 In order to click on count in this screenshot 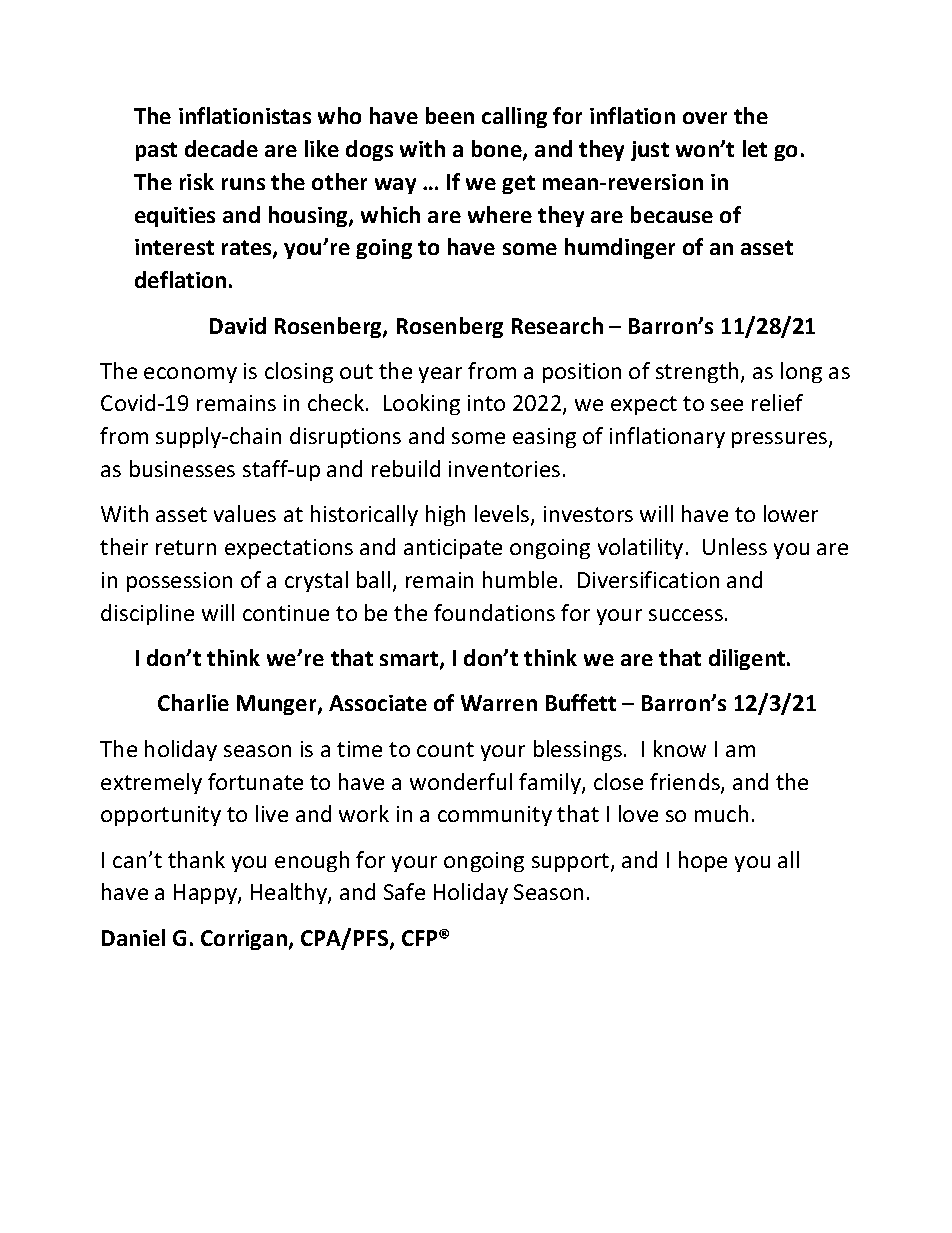, I will do `click(445, 749)`.
